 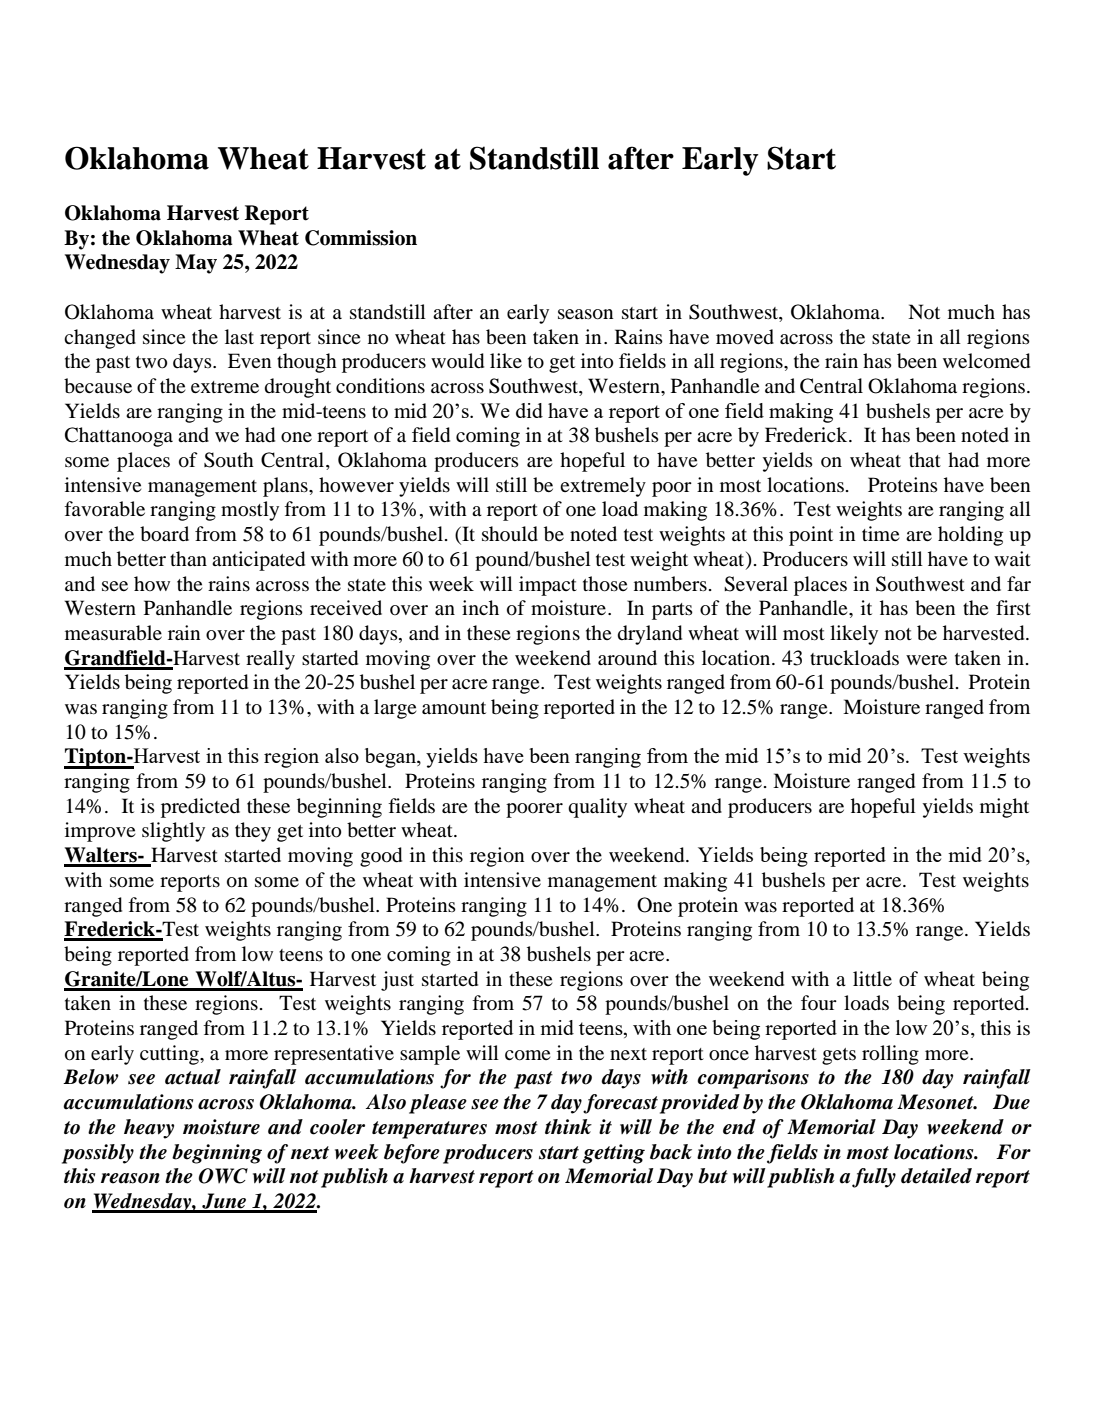 I want to click on might, so click(x=1004, y=808).
